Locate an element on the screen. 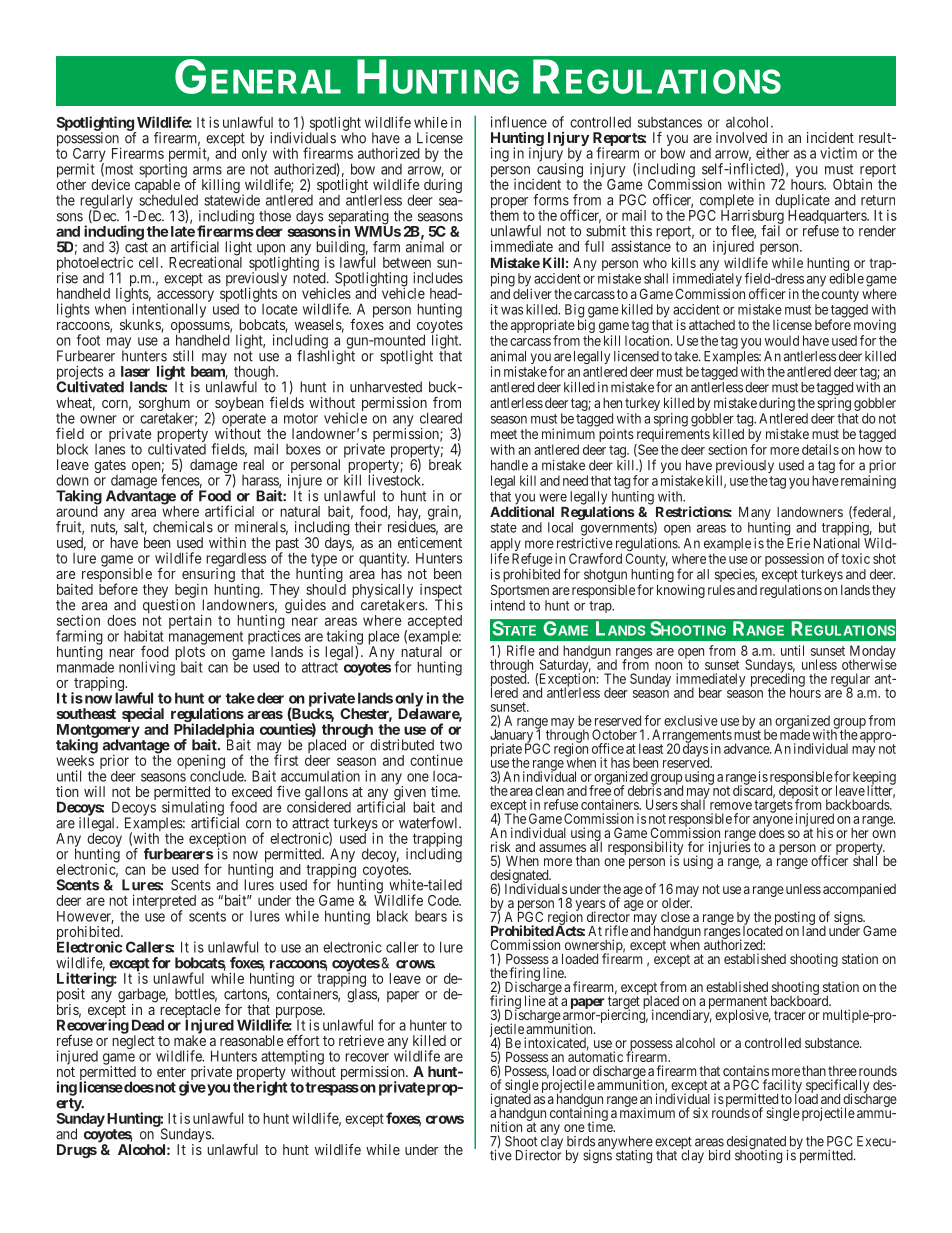  enter is located at coordinates (171, 1072).
